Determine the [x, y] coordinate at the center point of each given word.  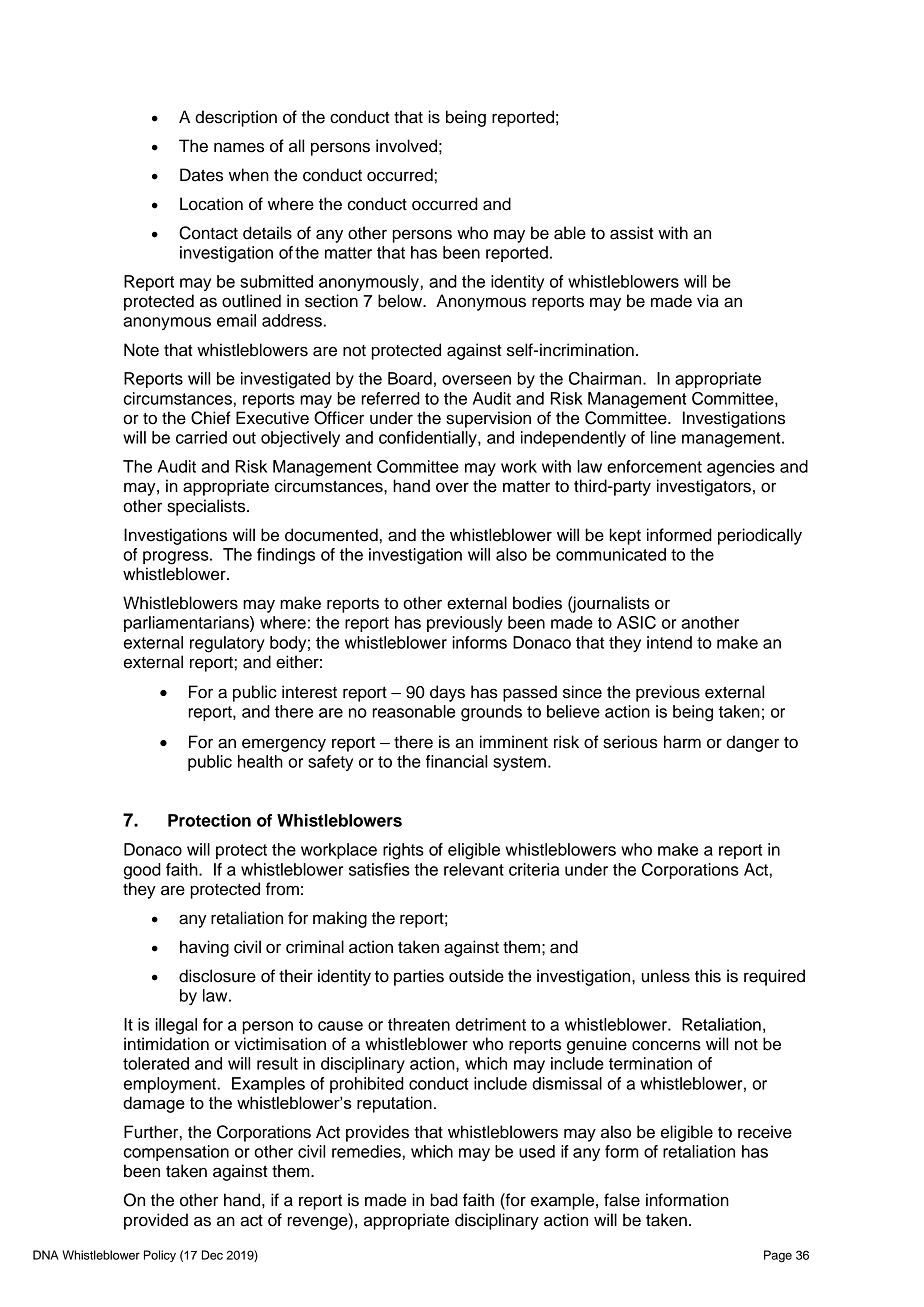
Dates [201, 175]
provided [156, 1221]
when [249, 175]
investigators [704, 487]
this [708, 976]
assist [631, 233]
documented [331, 535]
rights [403, 851]
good [142, 871]
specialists [207, 507]
